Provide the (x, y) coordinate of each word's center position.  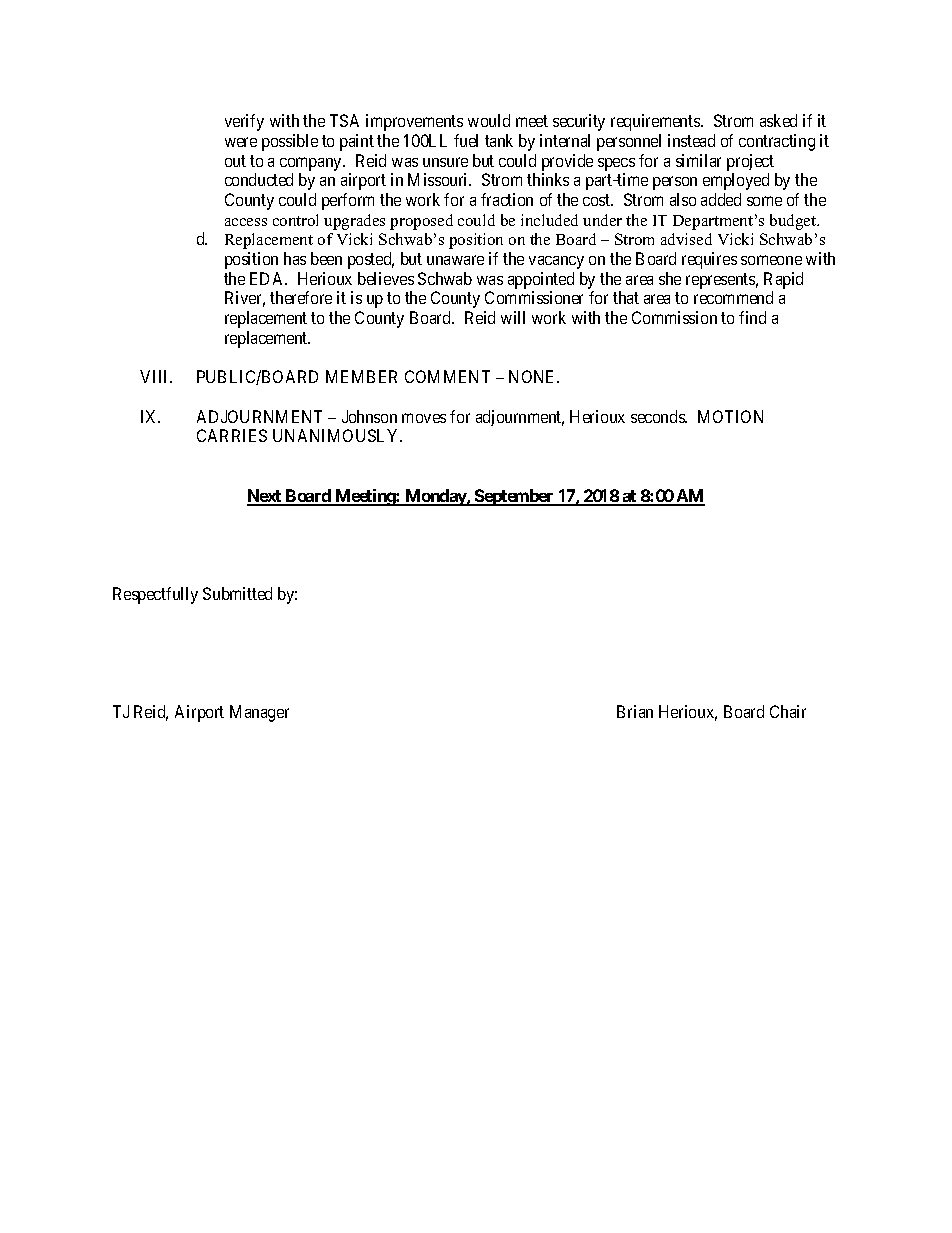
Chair (788, 711)
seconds (658, 416)
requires (709, 260)
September (514, 497)
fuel (466, 140)
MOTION (730, 416)
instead (691, 140)
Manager (259, 713)
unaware (455, 260)
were (241, 142)
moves (424, 418)
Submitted (237, 593)
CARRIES (232, 435)
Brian (635, 711)
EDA (268, 278)
